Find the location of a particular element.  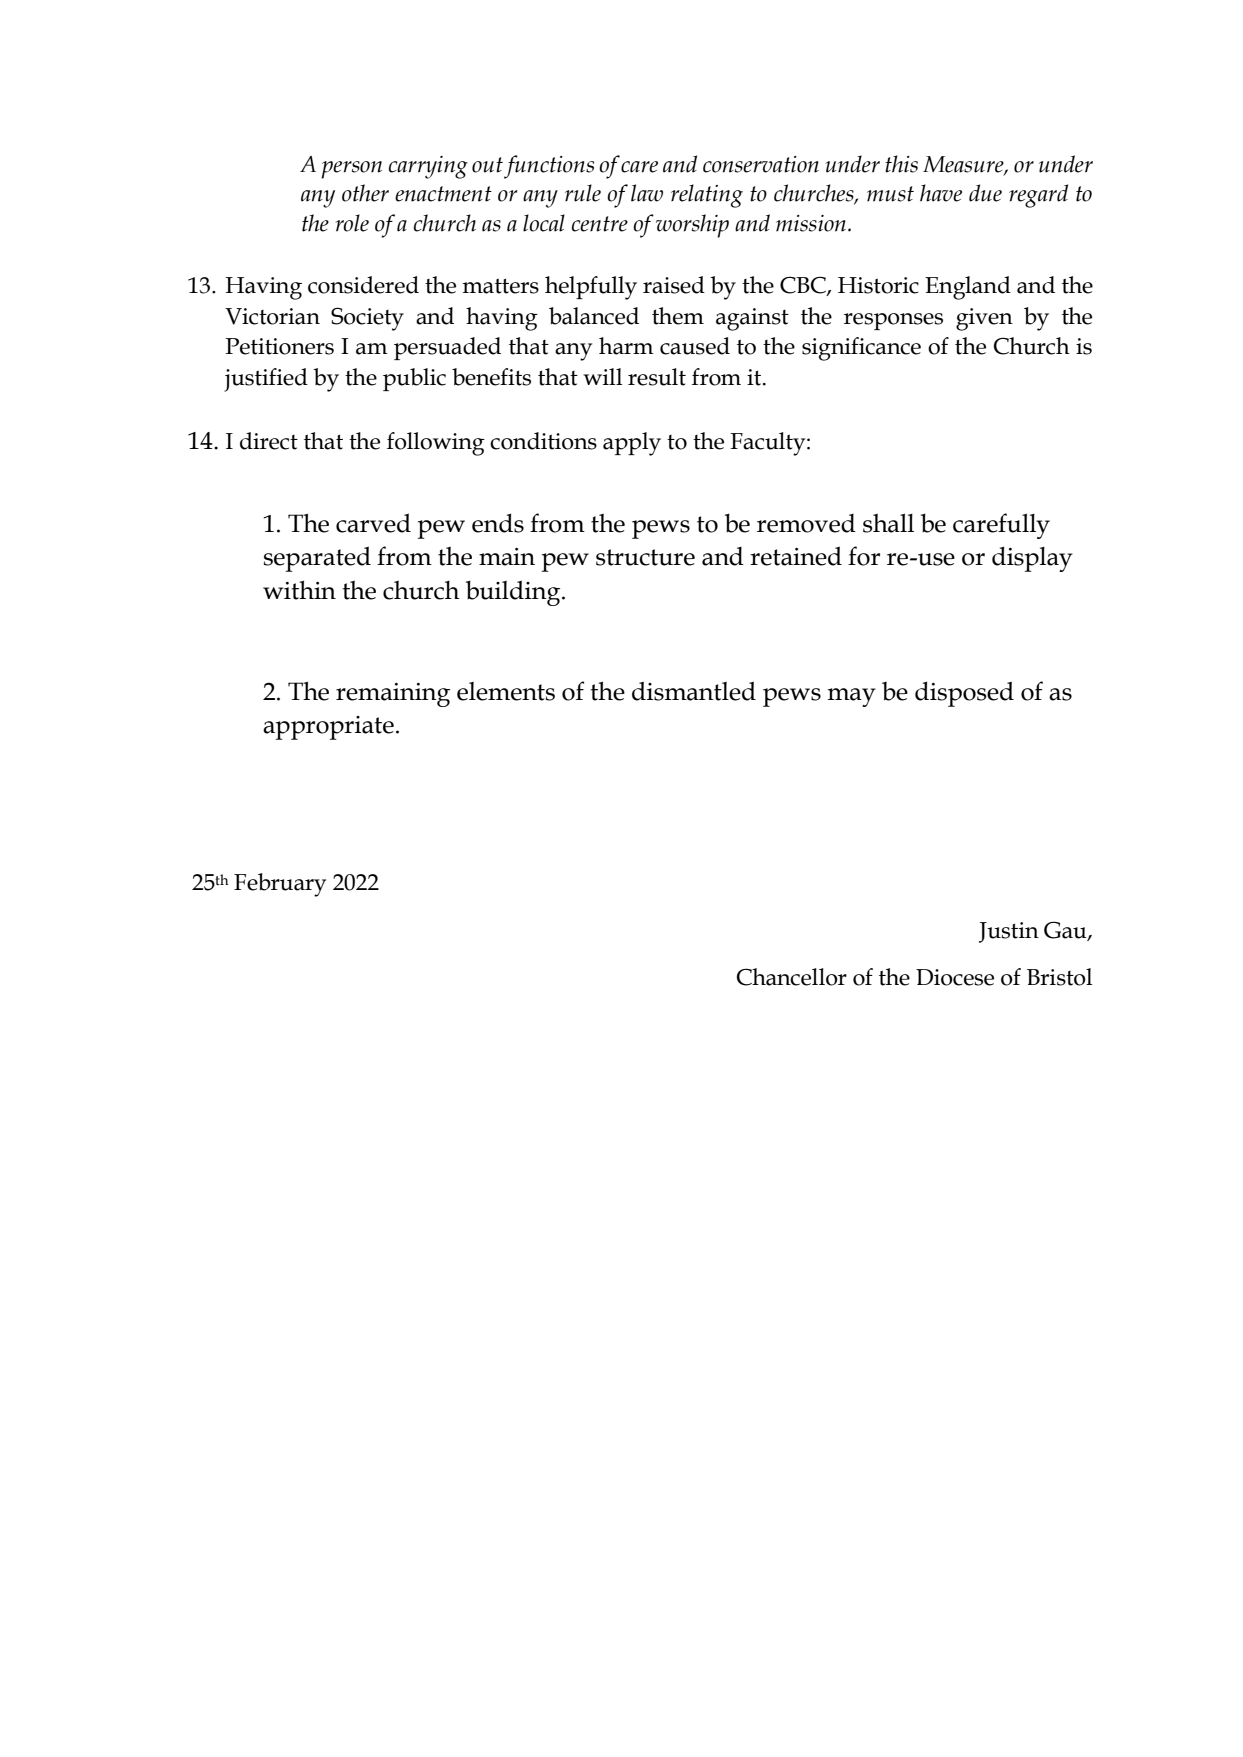

due is located at coordinates (985, 193).
